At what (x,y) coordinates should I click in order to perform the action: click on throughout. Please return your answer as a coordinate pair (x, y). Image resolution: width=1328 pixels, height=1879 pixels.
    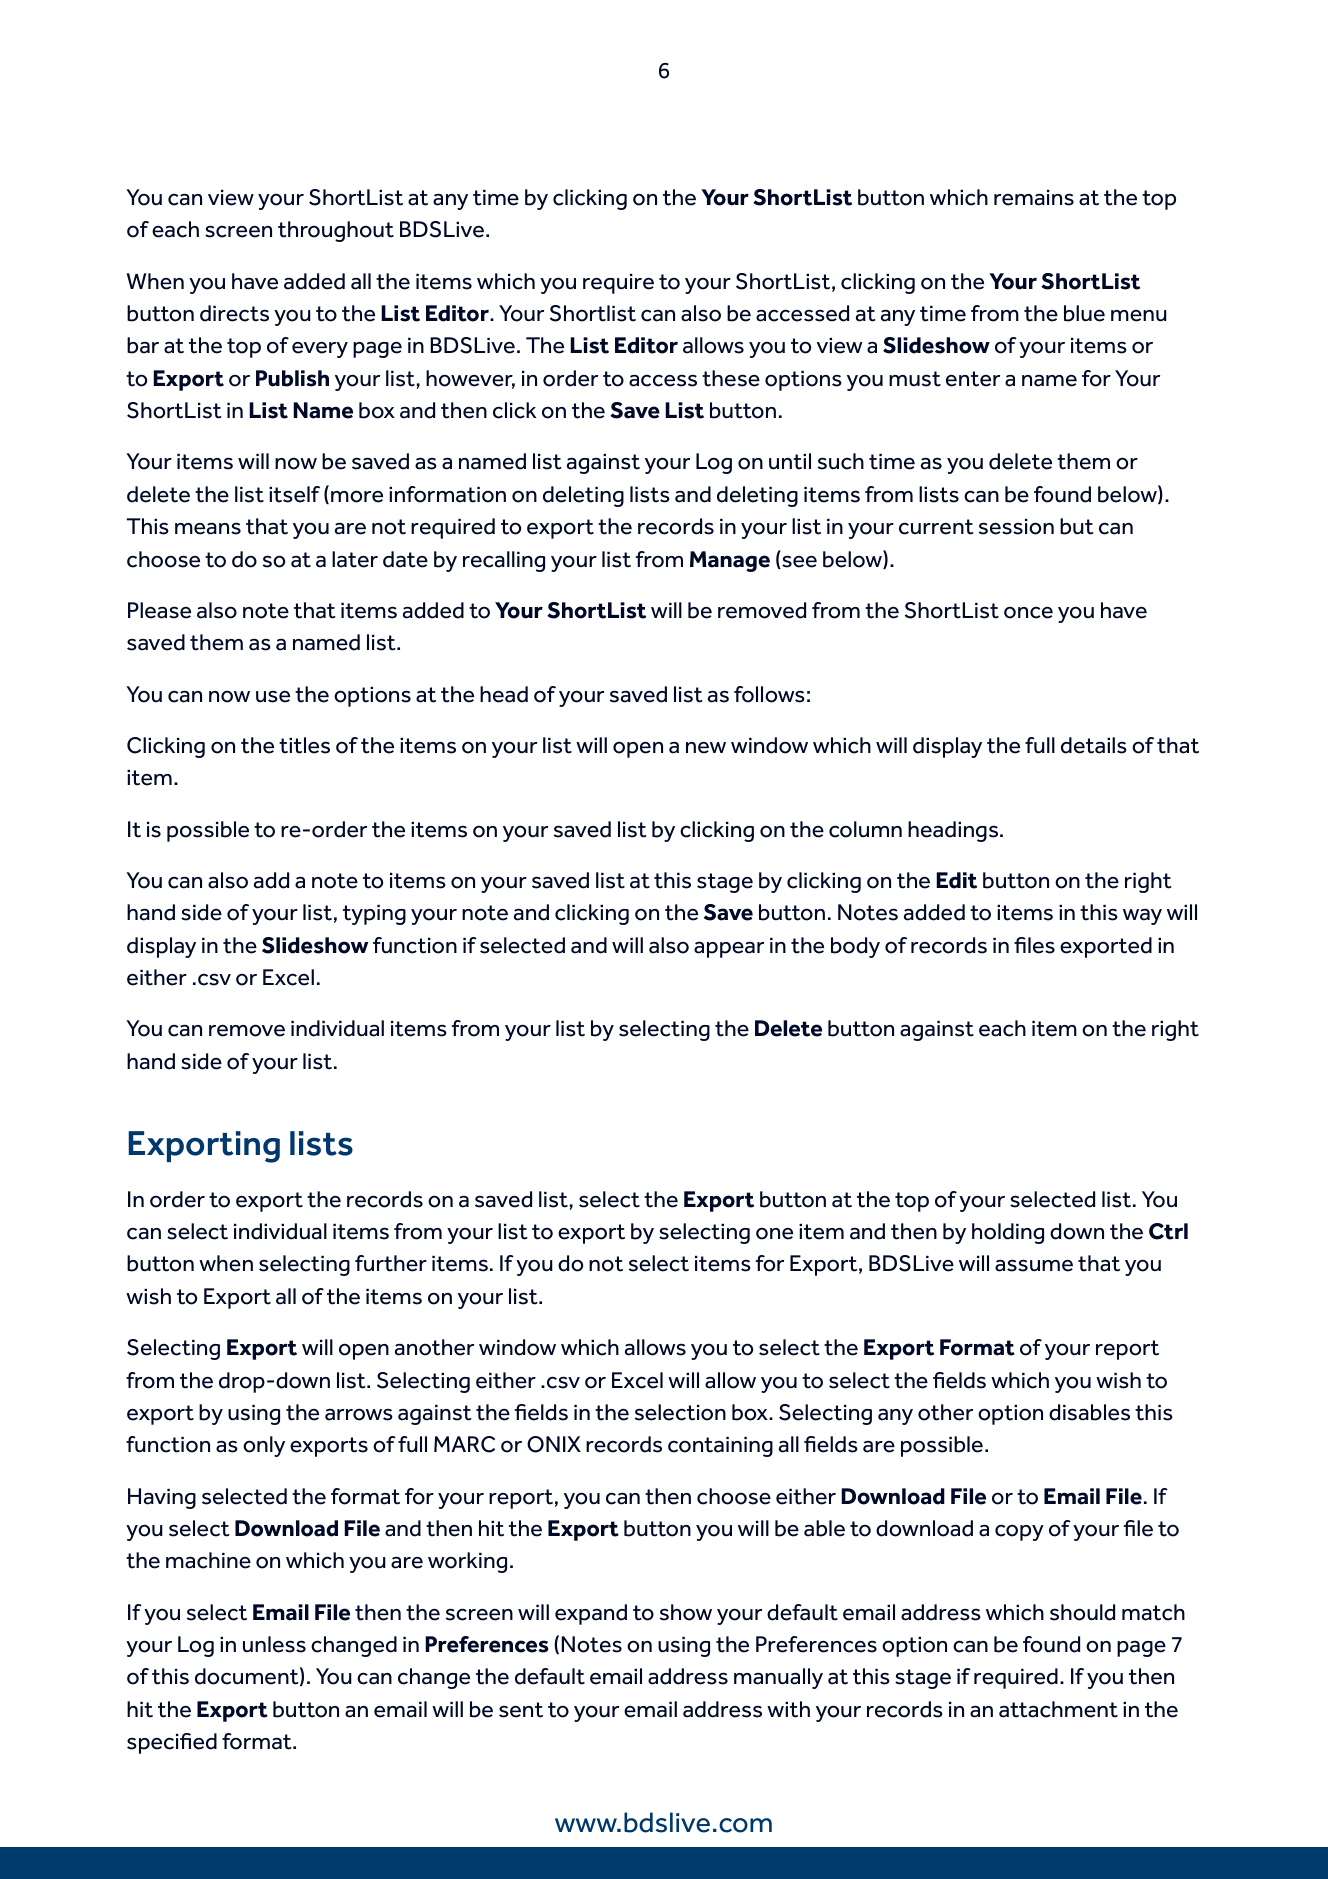
    Looking at the image, I should click on (336, 231).
